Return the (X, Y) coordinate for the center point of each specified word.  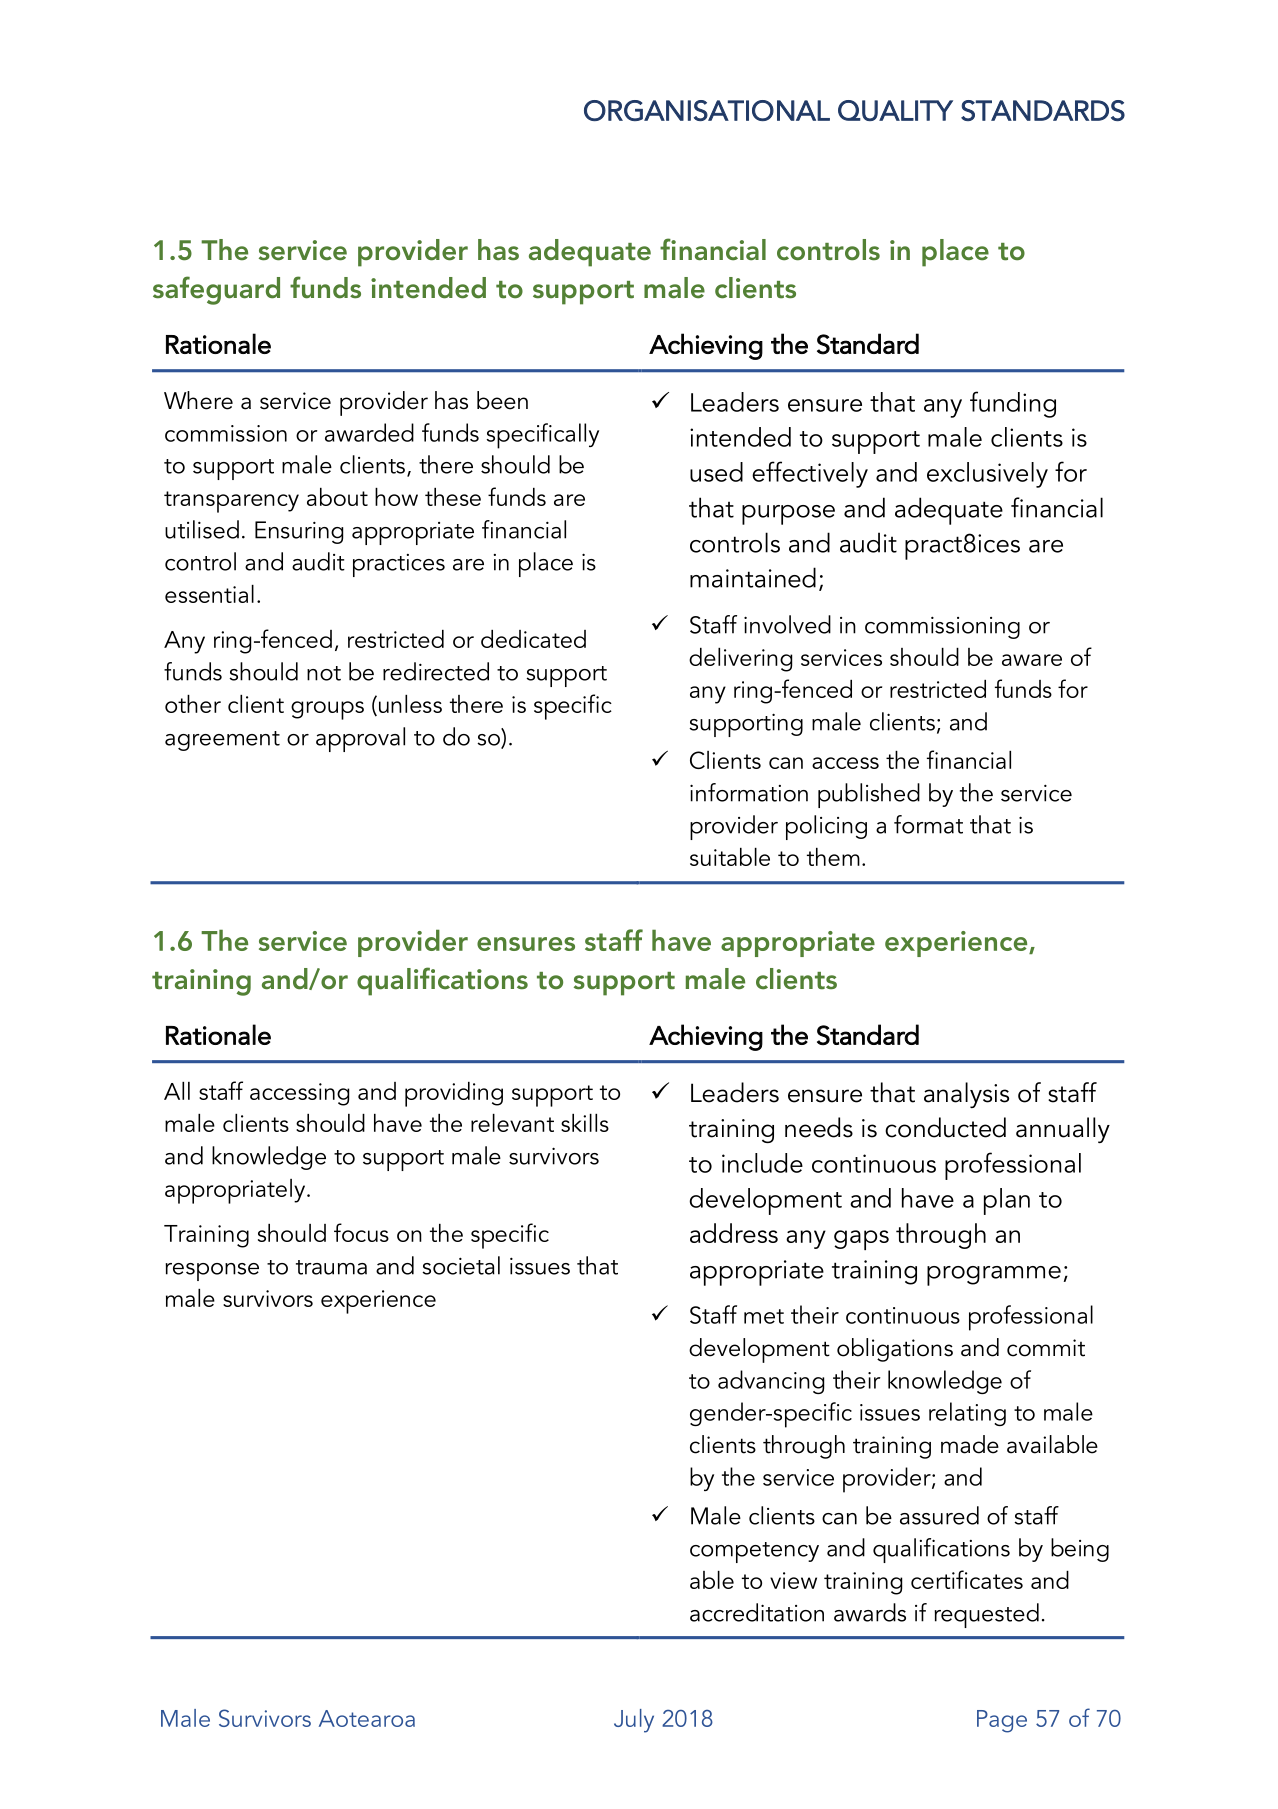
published (869, 795)
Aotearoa (367, 1718)
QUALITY (895, 110)
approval (360, 739)
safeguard (216, 290)
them (833, 857)
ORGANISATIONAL (707, 110)
